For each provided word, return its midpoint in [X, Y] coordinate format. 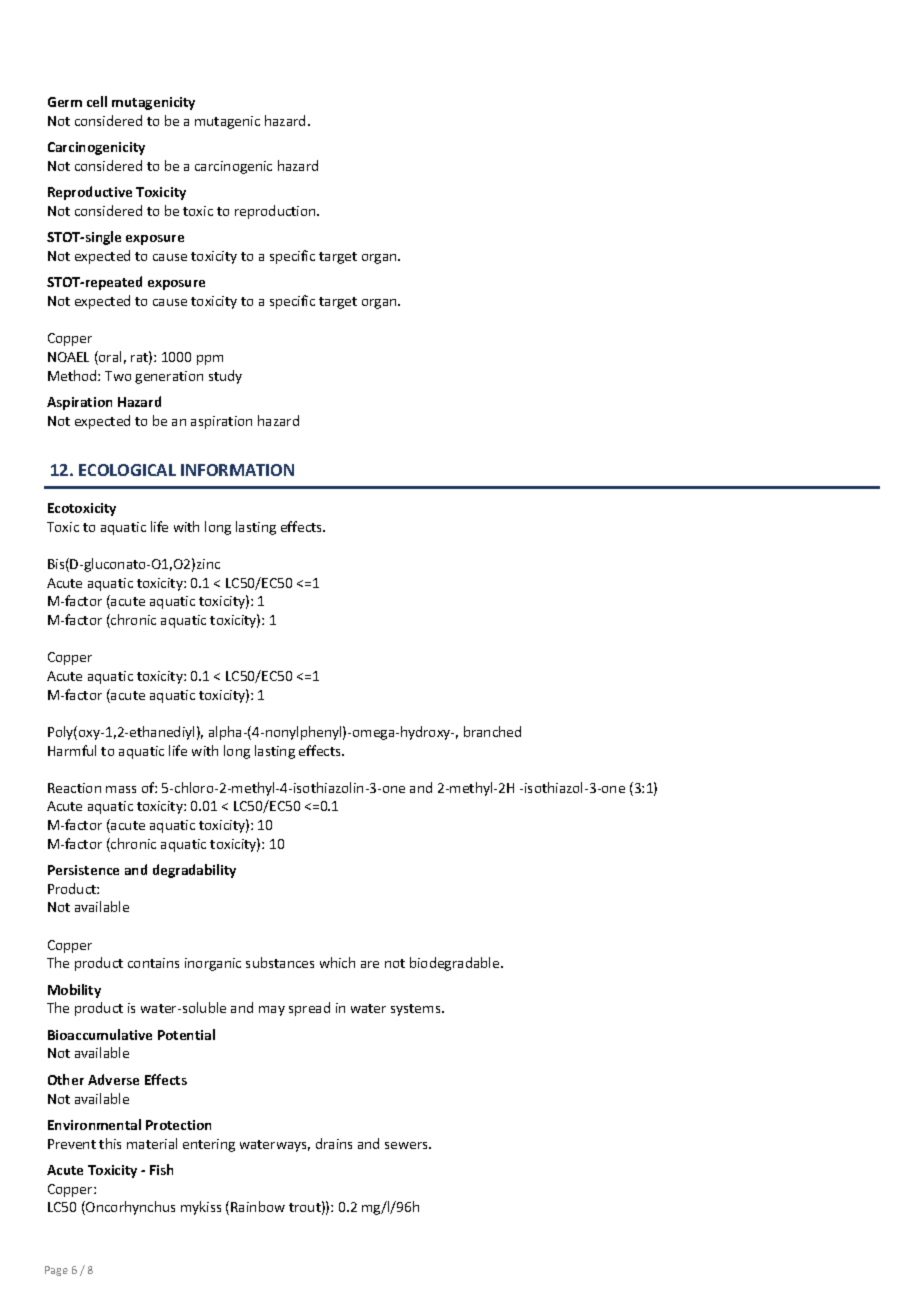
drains [334, 1143]
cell [97, 101]
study [225, 377]
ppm [210, 360]
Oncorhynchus [129, 1208]
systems [417, 1010]
